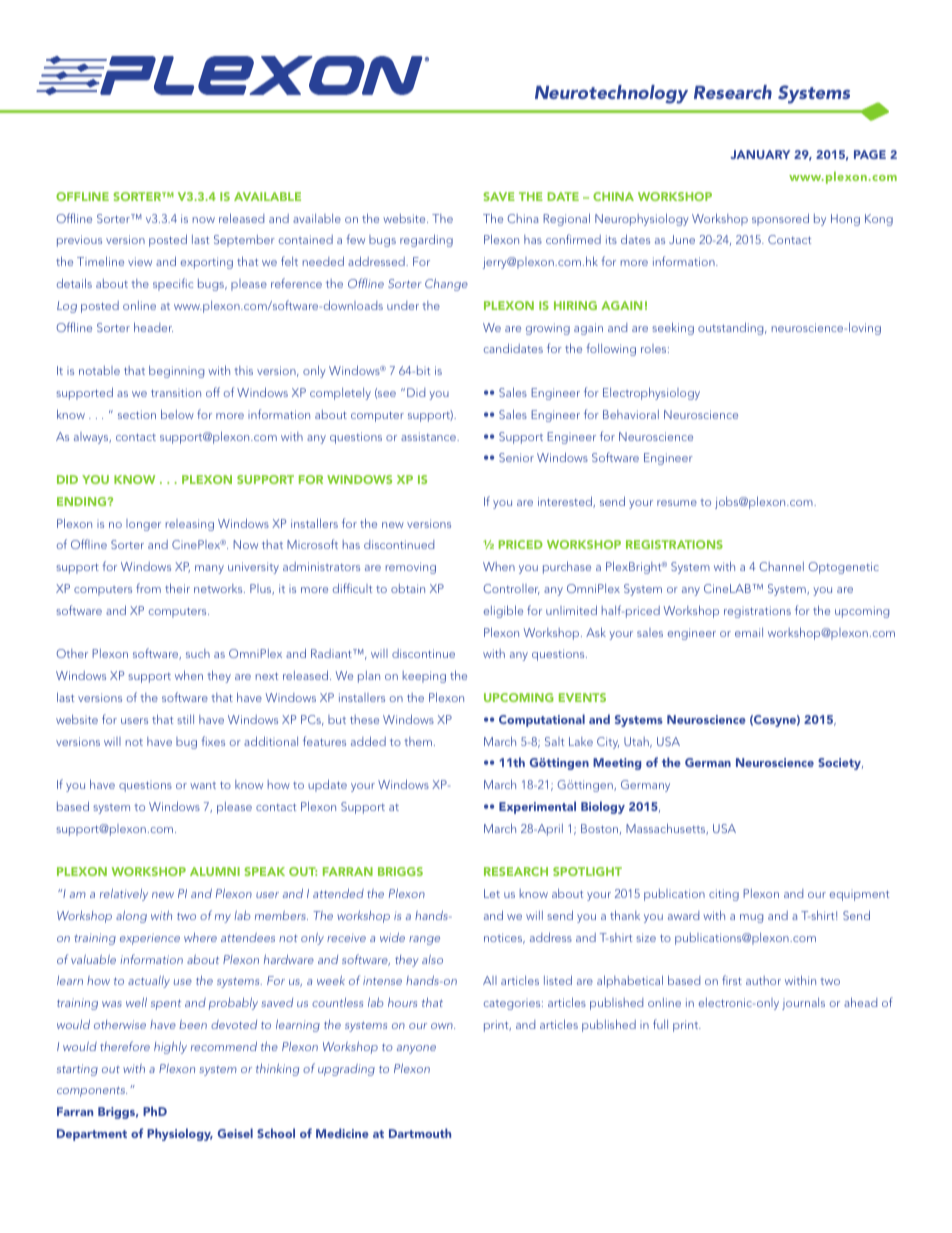 Image resolution: width=952 pixels, height=1233 pixels. Describe the element at coordinates (611, 94) in the screenshot. I see `Neurotechnology` at that location.
